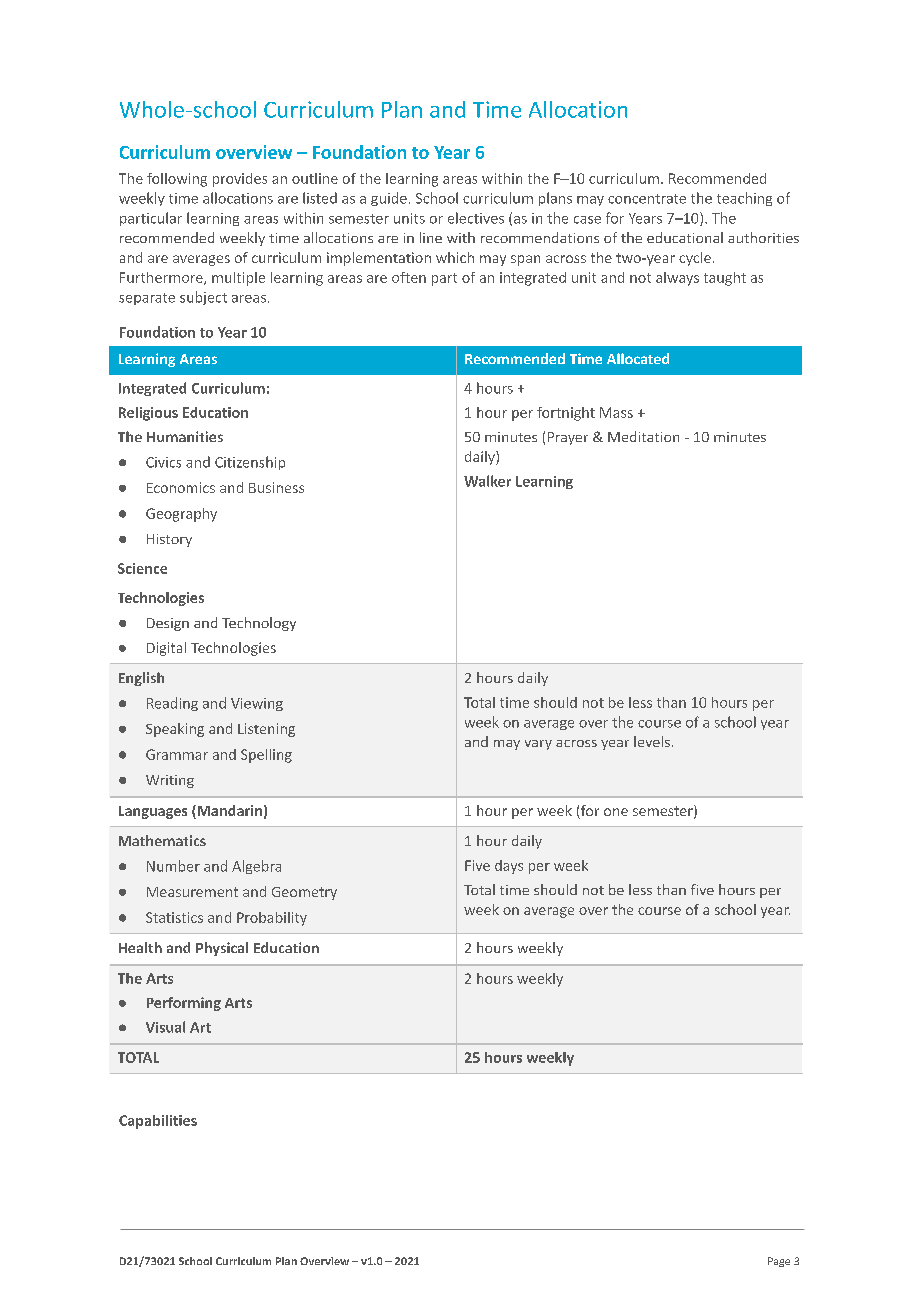 This image has height=1307, width=924. Describe the element at coordinates (240, 180) in the image. I see `provides` at that location.
